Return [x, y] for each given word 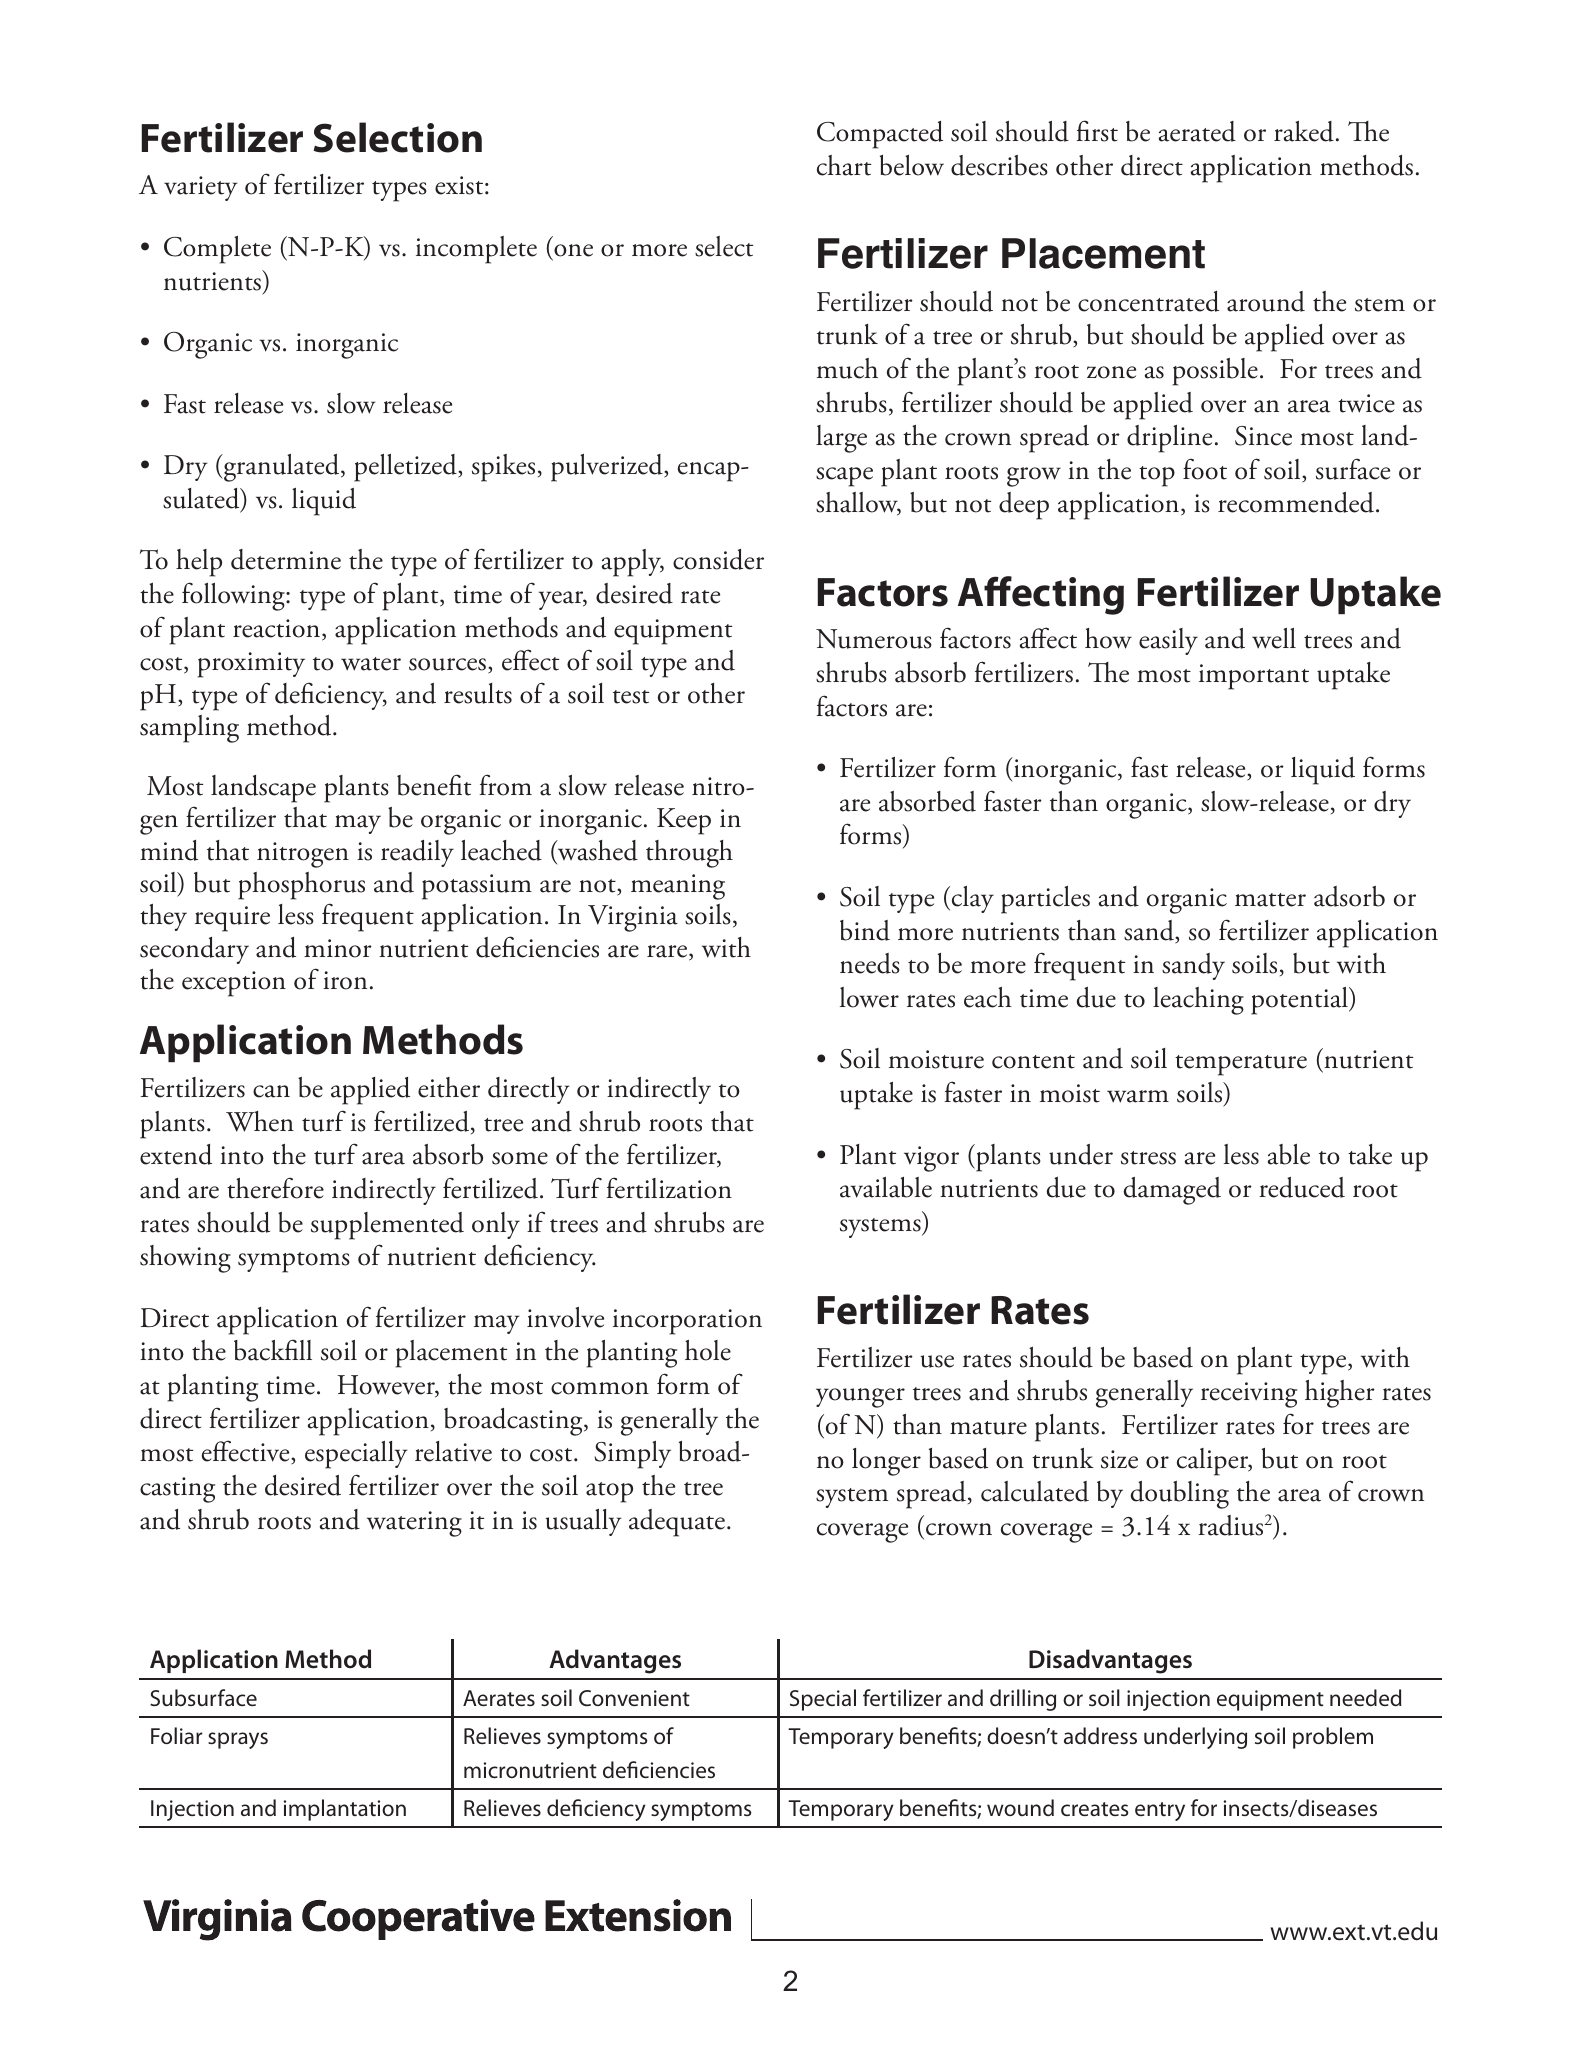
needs [870, 963]
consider [718, 559]
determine [286, 559]
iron [345, 980]
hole [708, 1350]
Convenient [634, 1698]
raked [1304, 131]
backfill [273, 1350]
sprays [238, 1740]
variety [200, 188]
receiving [1249, 1395]
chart [844, 165]
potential [1300, 1001]
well [1274, 638]
